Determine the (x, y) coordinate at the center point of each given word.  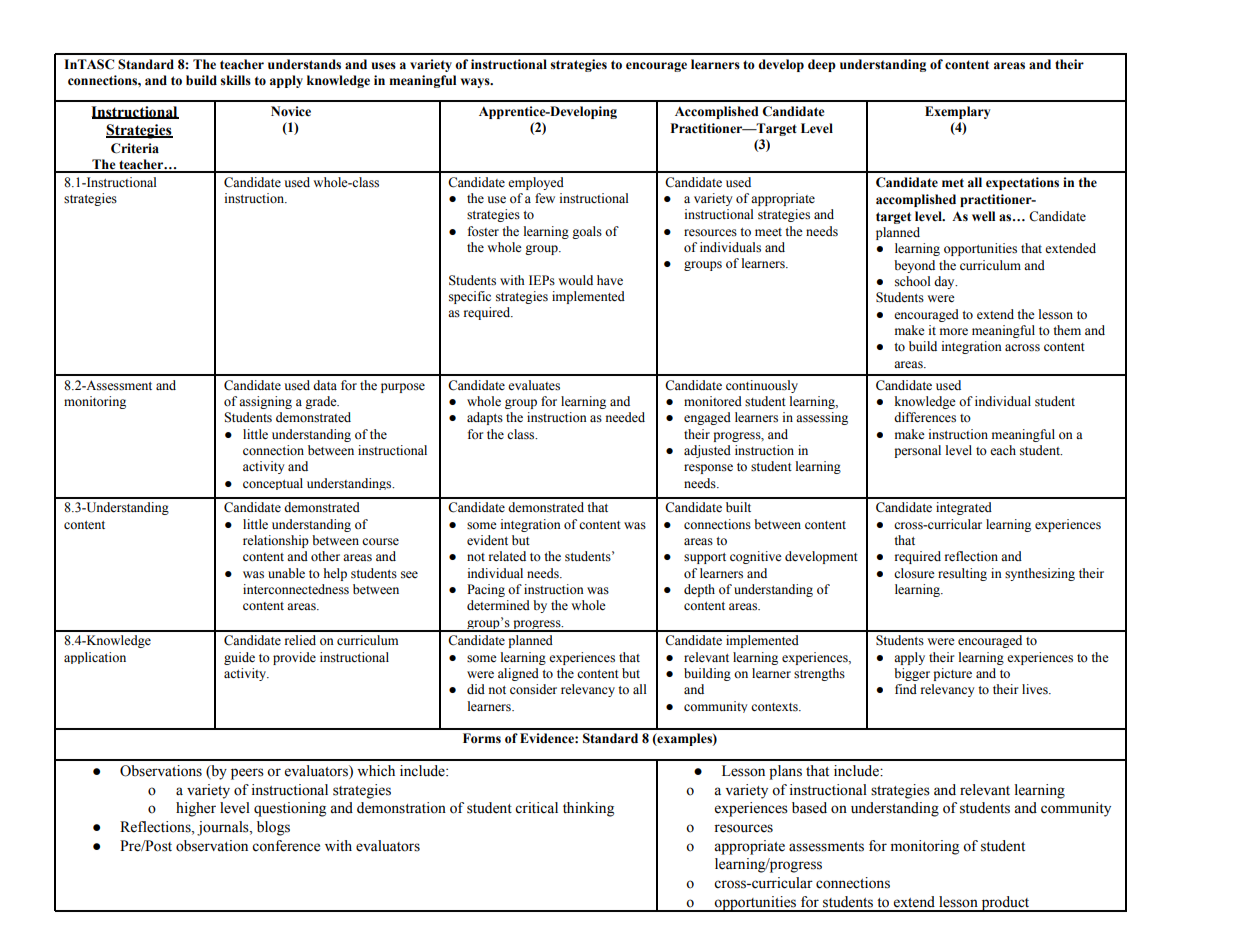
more (954, 332)
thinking (588, 809)
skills (235, 80)
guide (239, 658)
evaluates (534, 385)
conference (286, 846)
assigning (265, 402)
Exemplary (957, 112)
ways (476, 83)
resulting (962, 574)
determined (498, 605)
